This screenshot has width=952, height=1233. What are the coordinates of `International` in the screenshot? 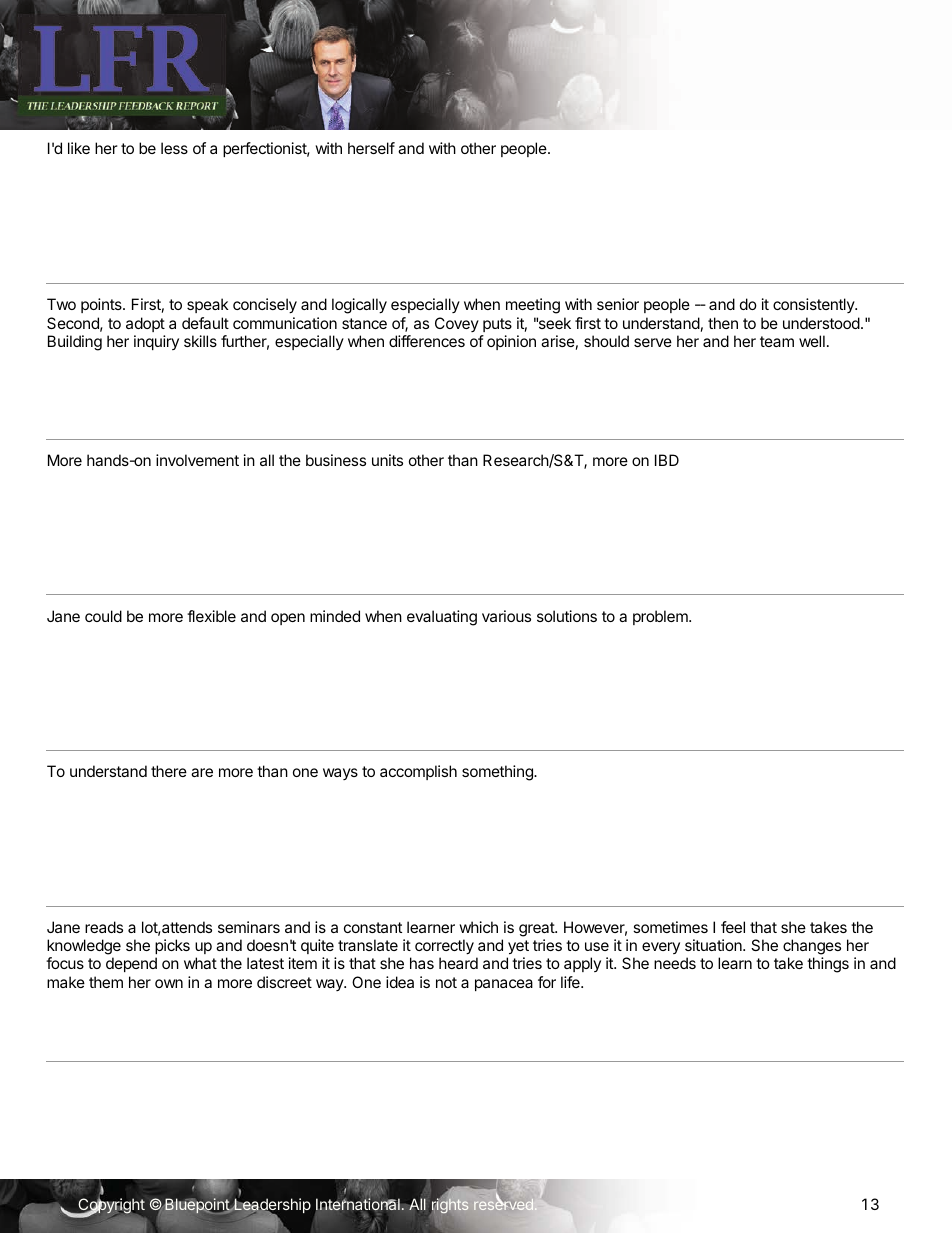 It's located at (358, 1204).
